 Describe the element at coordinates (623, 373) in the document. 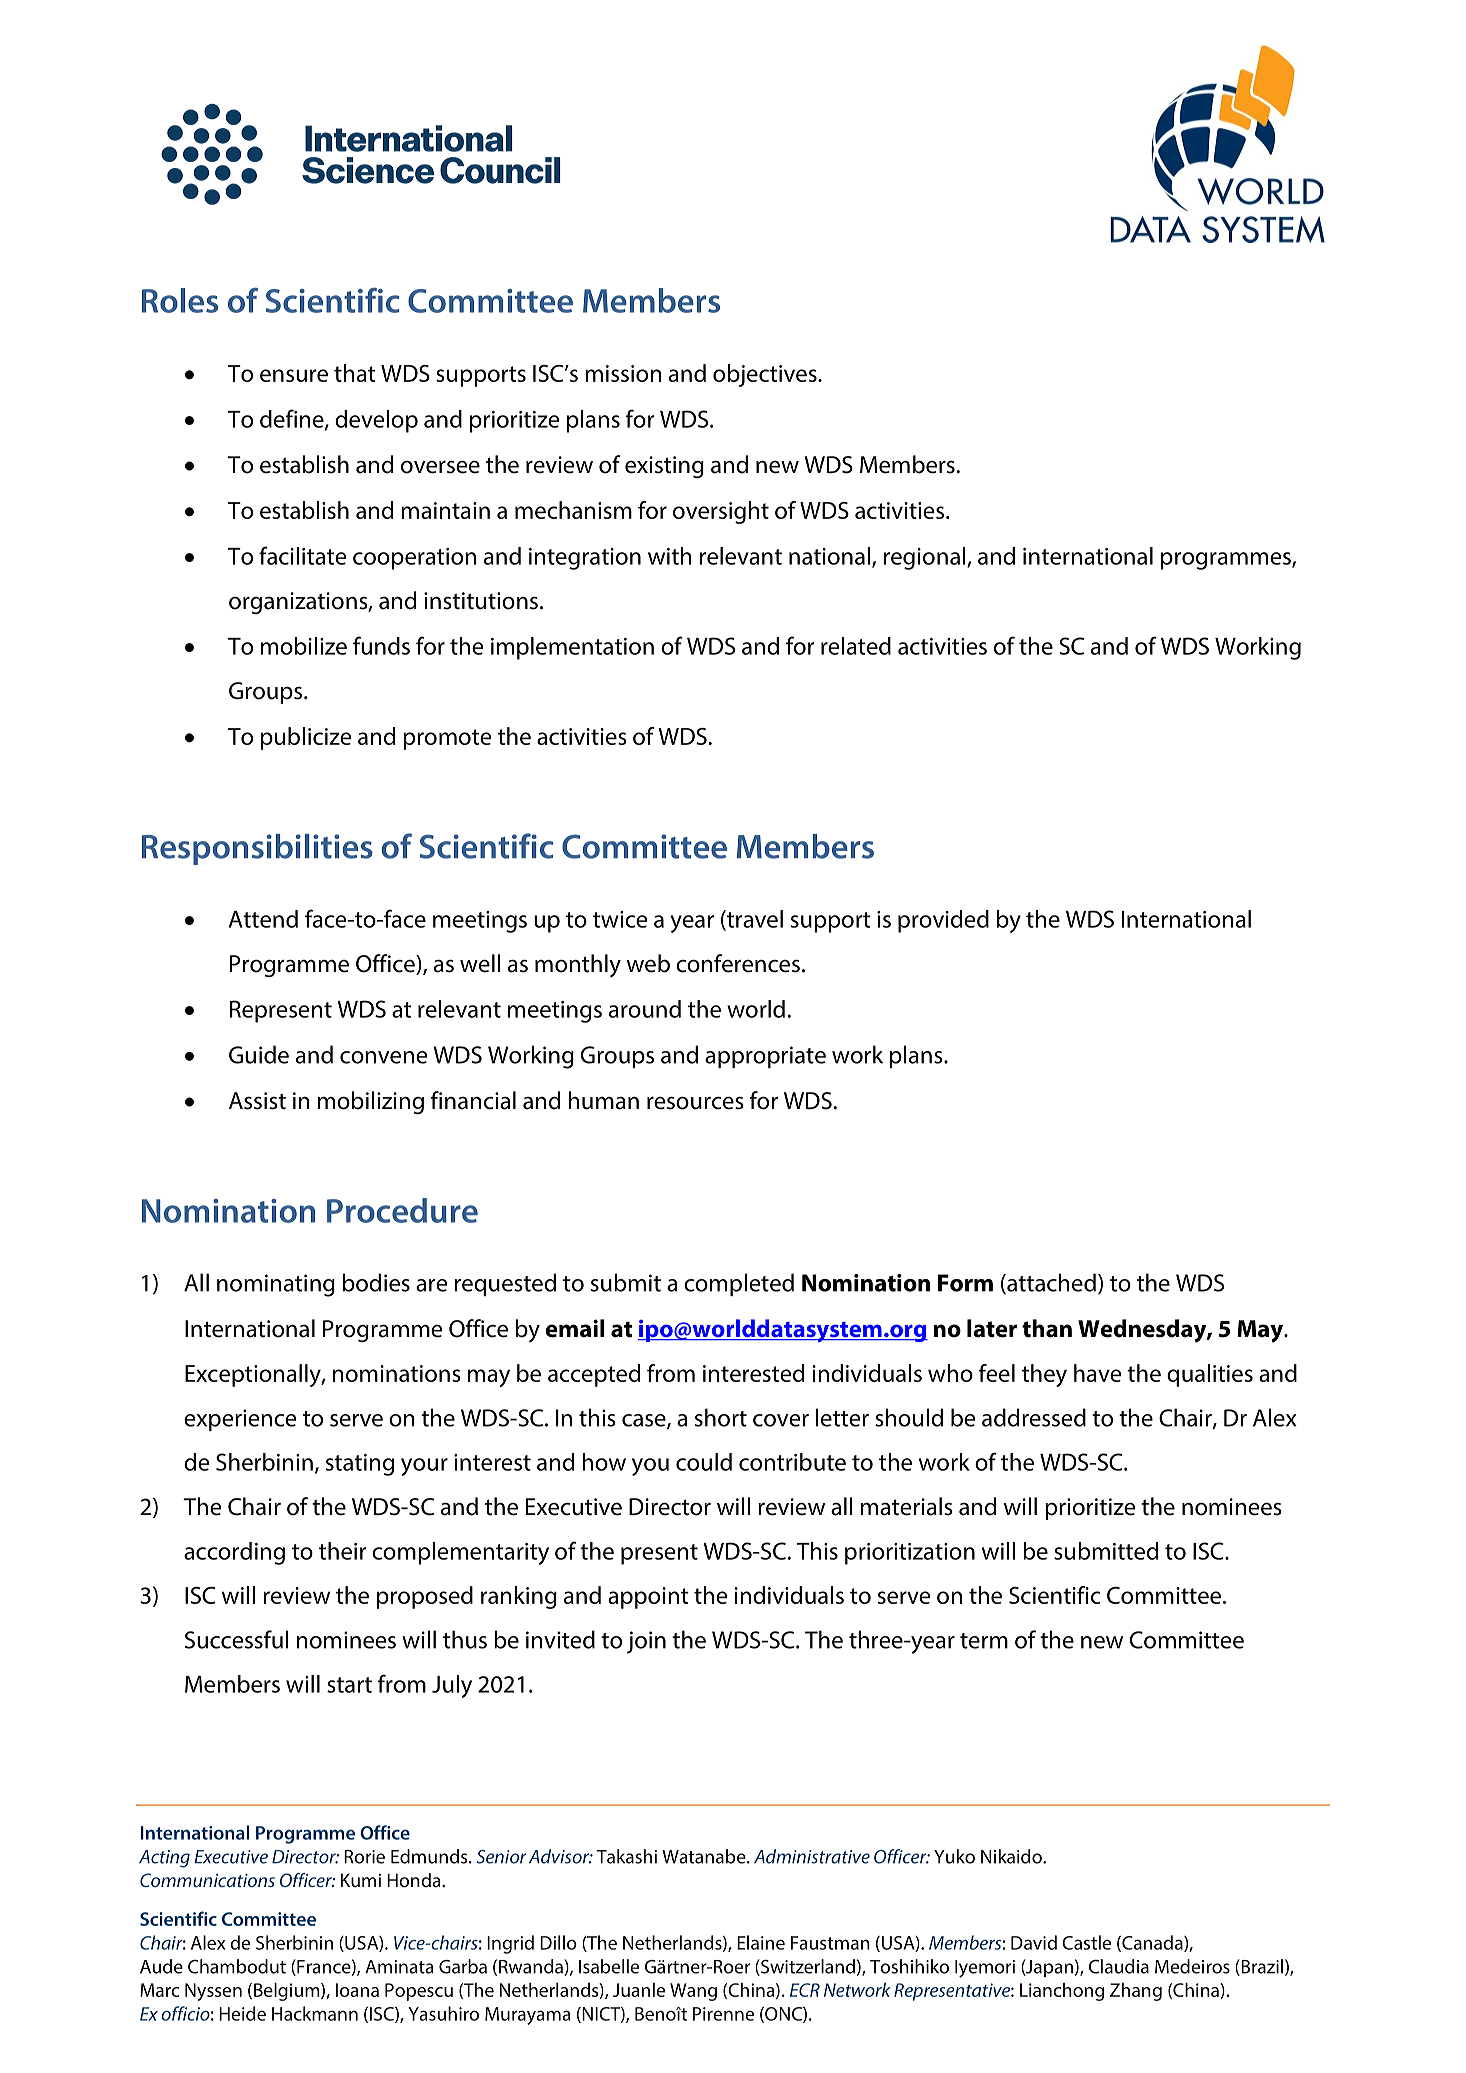

I see `mission` at that location.
